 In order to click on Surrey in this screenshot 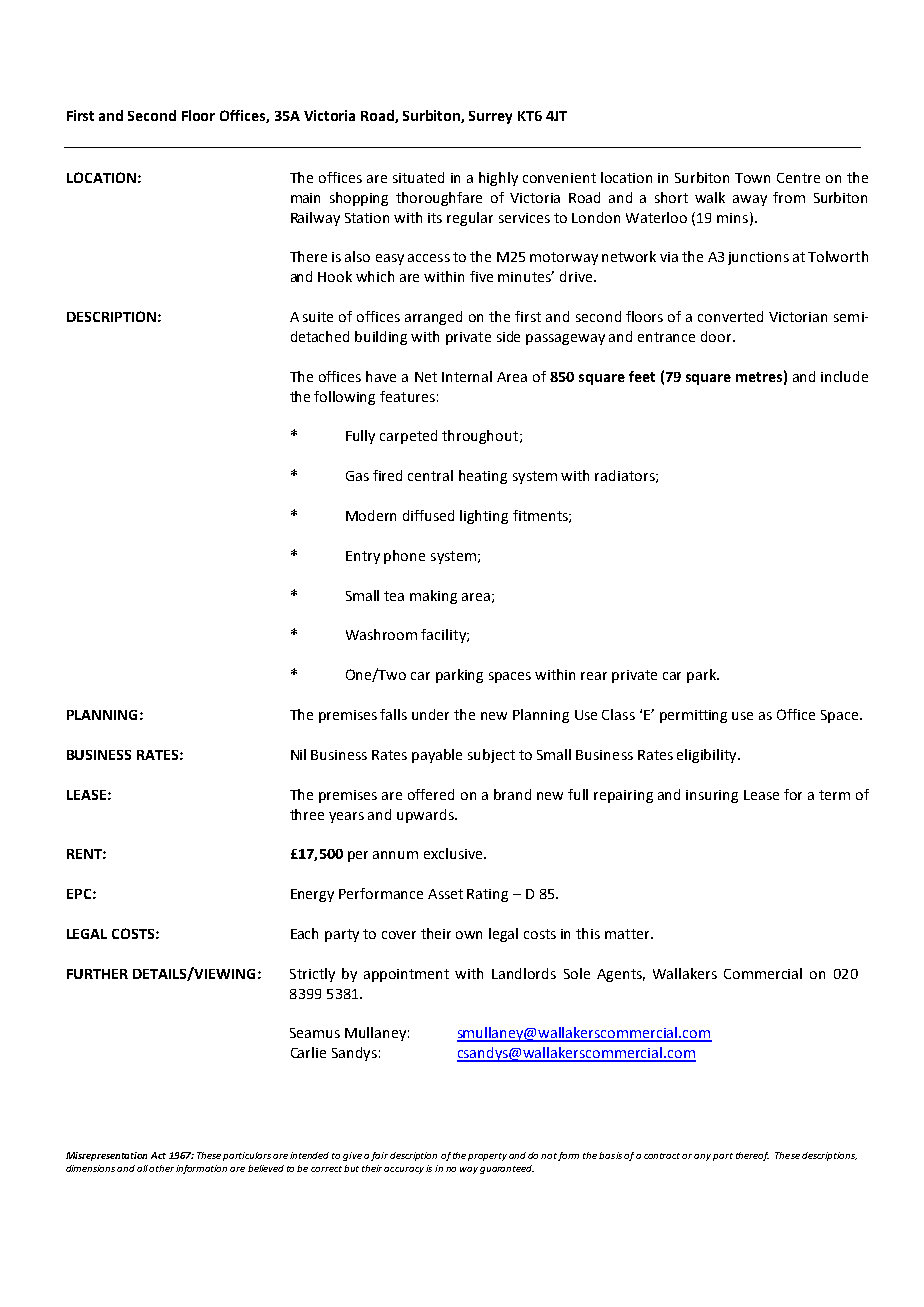, I will do `click(490, 117)`.
